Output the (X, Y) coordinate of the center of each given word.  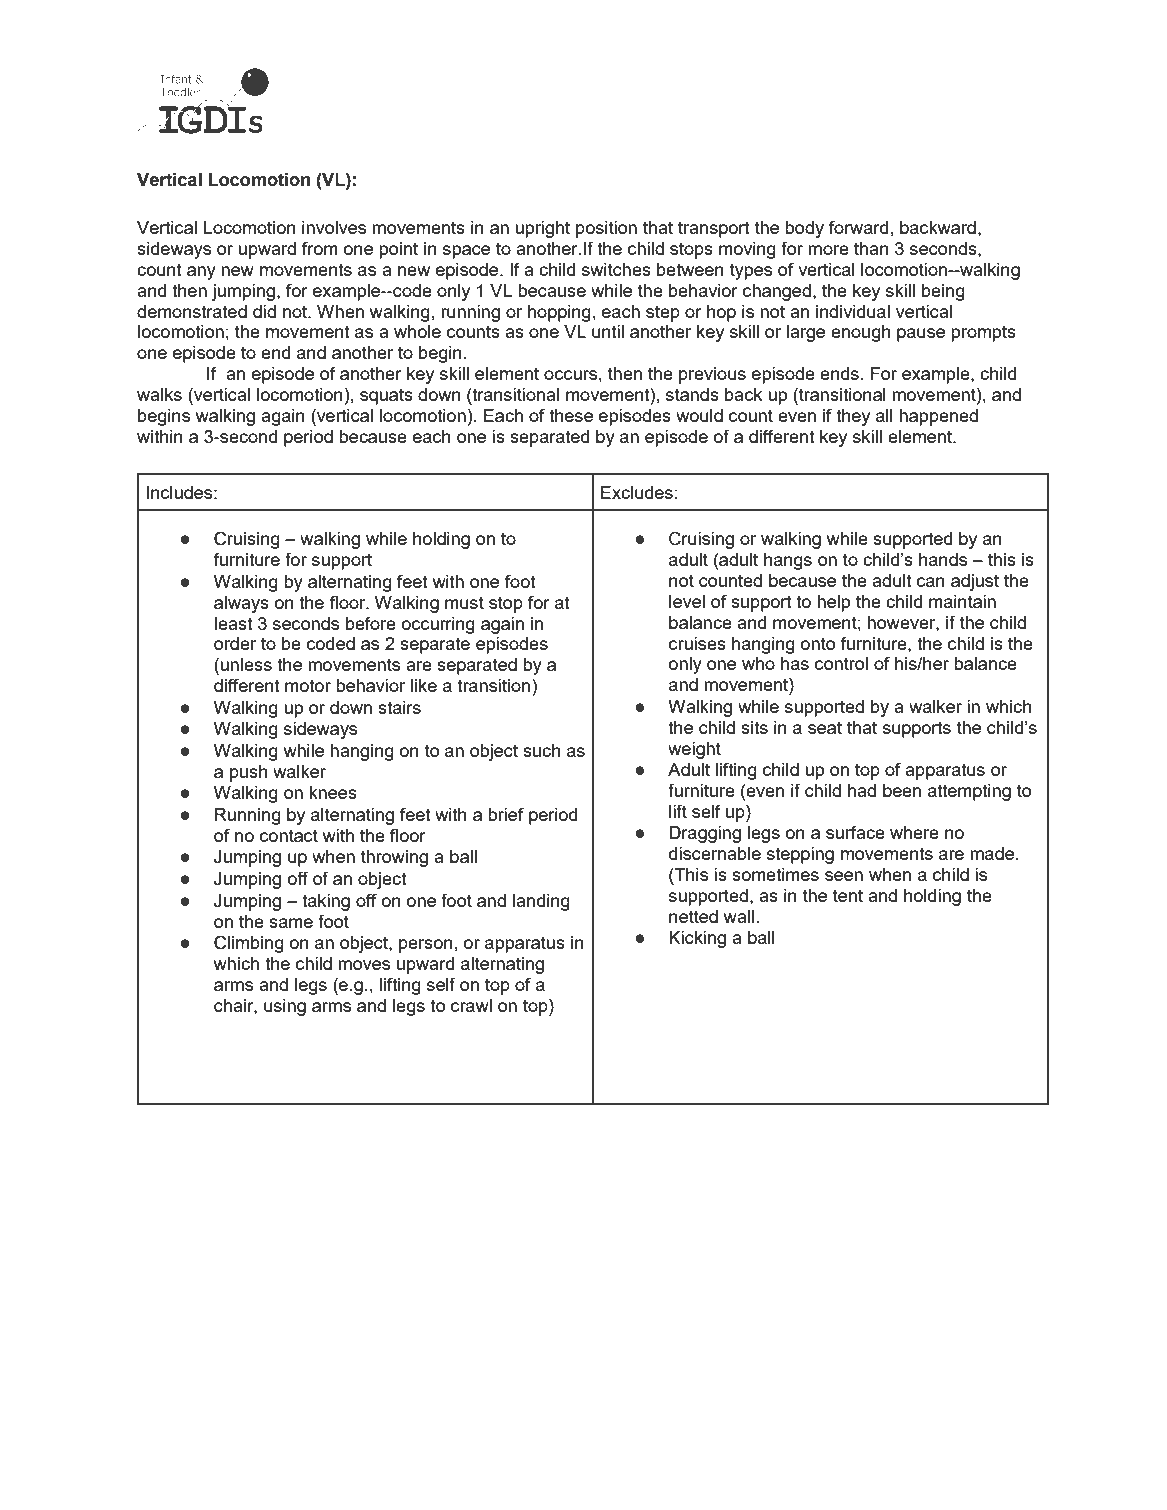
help (833, 603)
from (320, 248)
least (233, 623)
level (687, 601)
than (871, 248)
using (285, 1007)
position (606, 229)
